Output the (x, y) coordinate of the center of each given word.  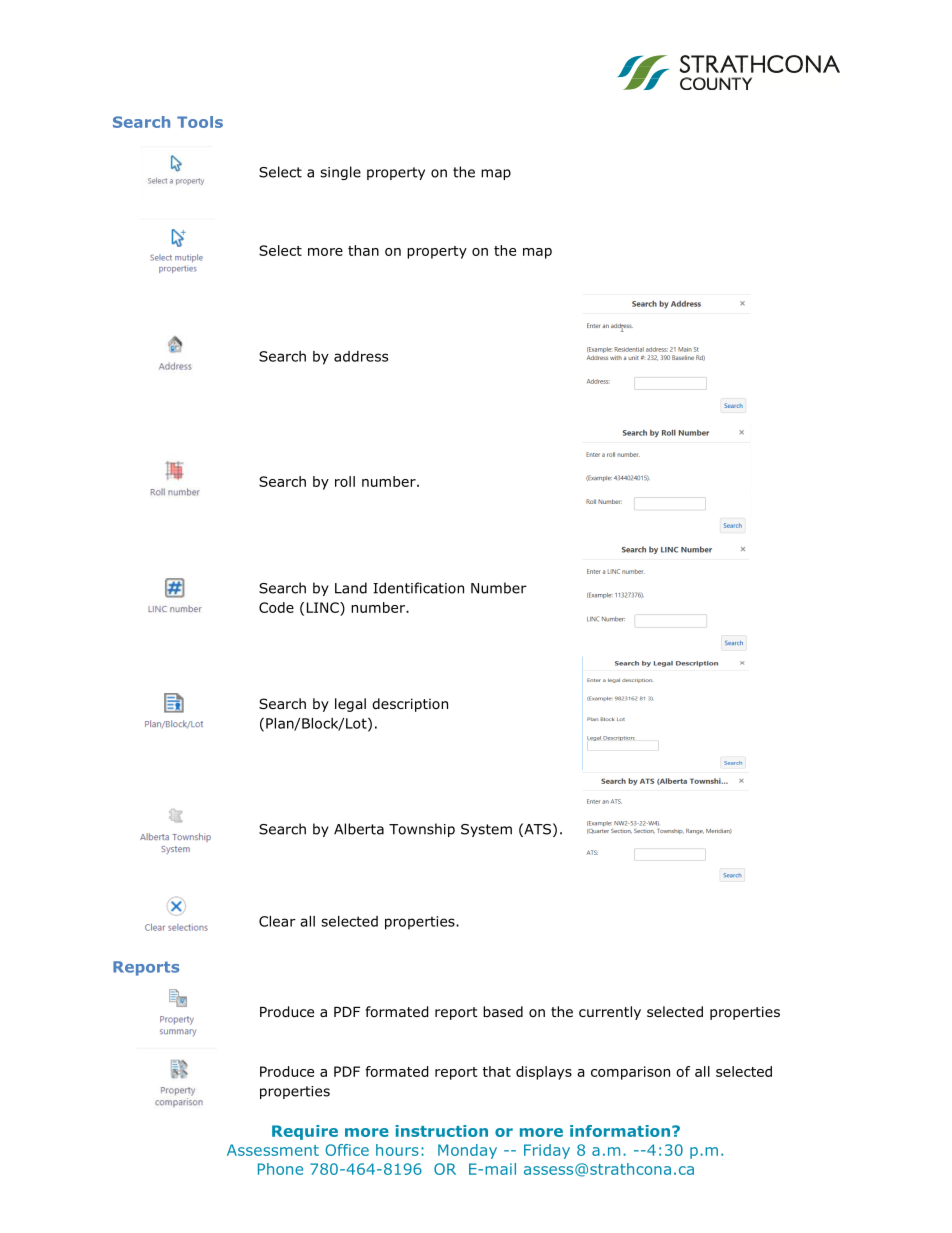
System (486, 830)
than (363, 250)
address (361, 356)
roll (345, 481)
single (340, 173)
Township (422, 830)
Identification (418, 588)
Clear (277, 921)
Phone (280, 1169)
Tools (200, 122)
